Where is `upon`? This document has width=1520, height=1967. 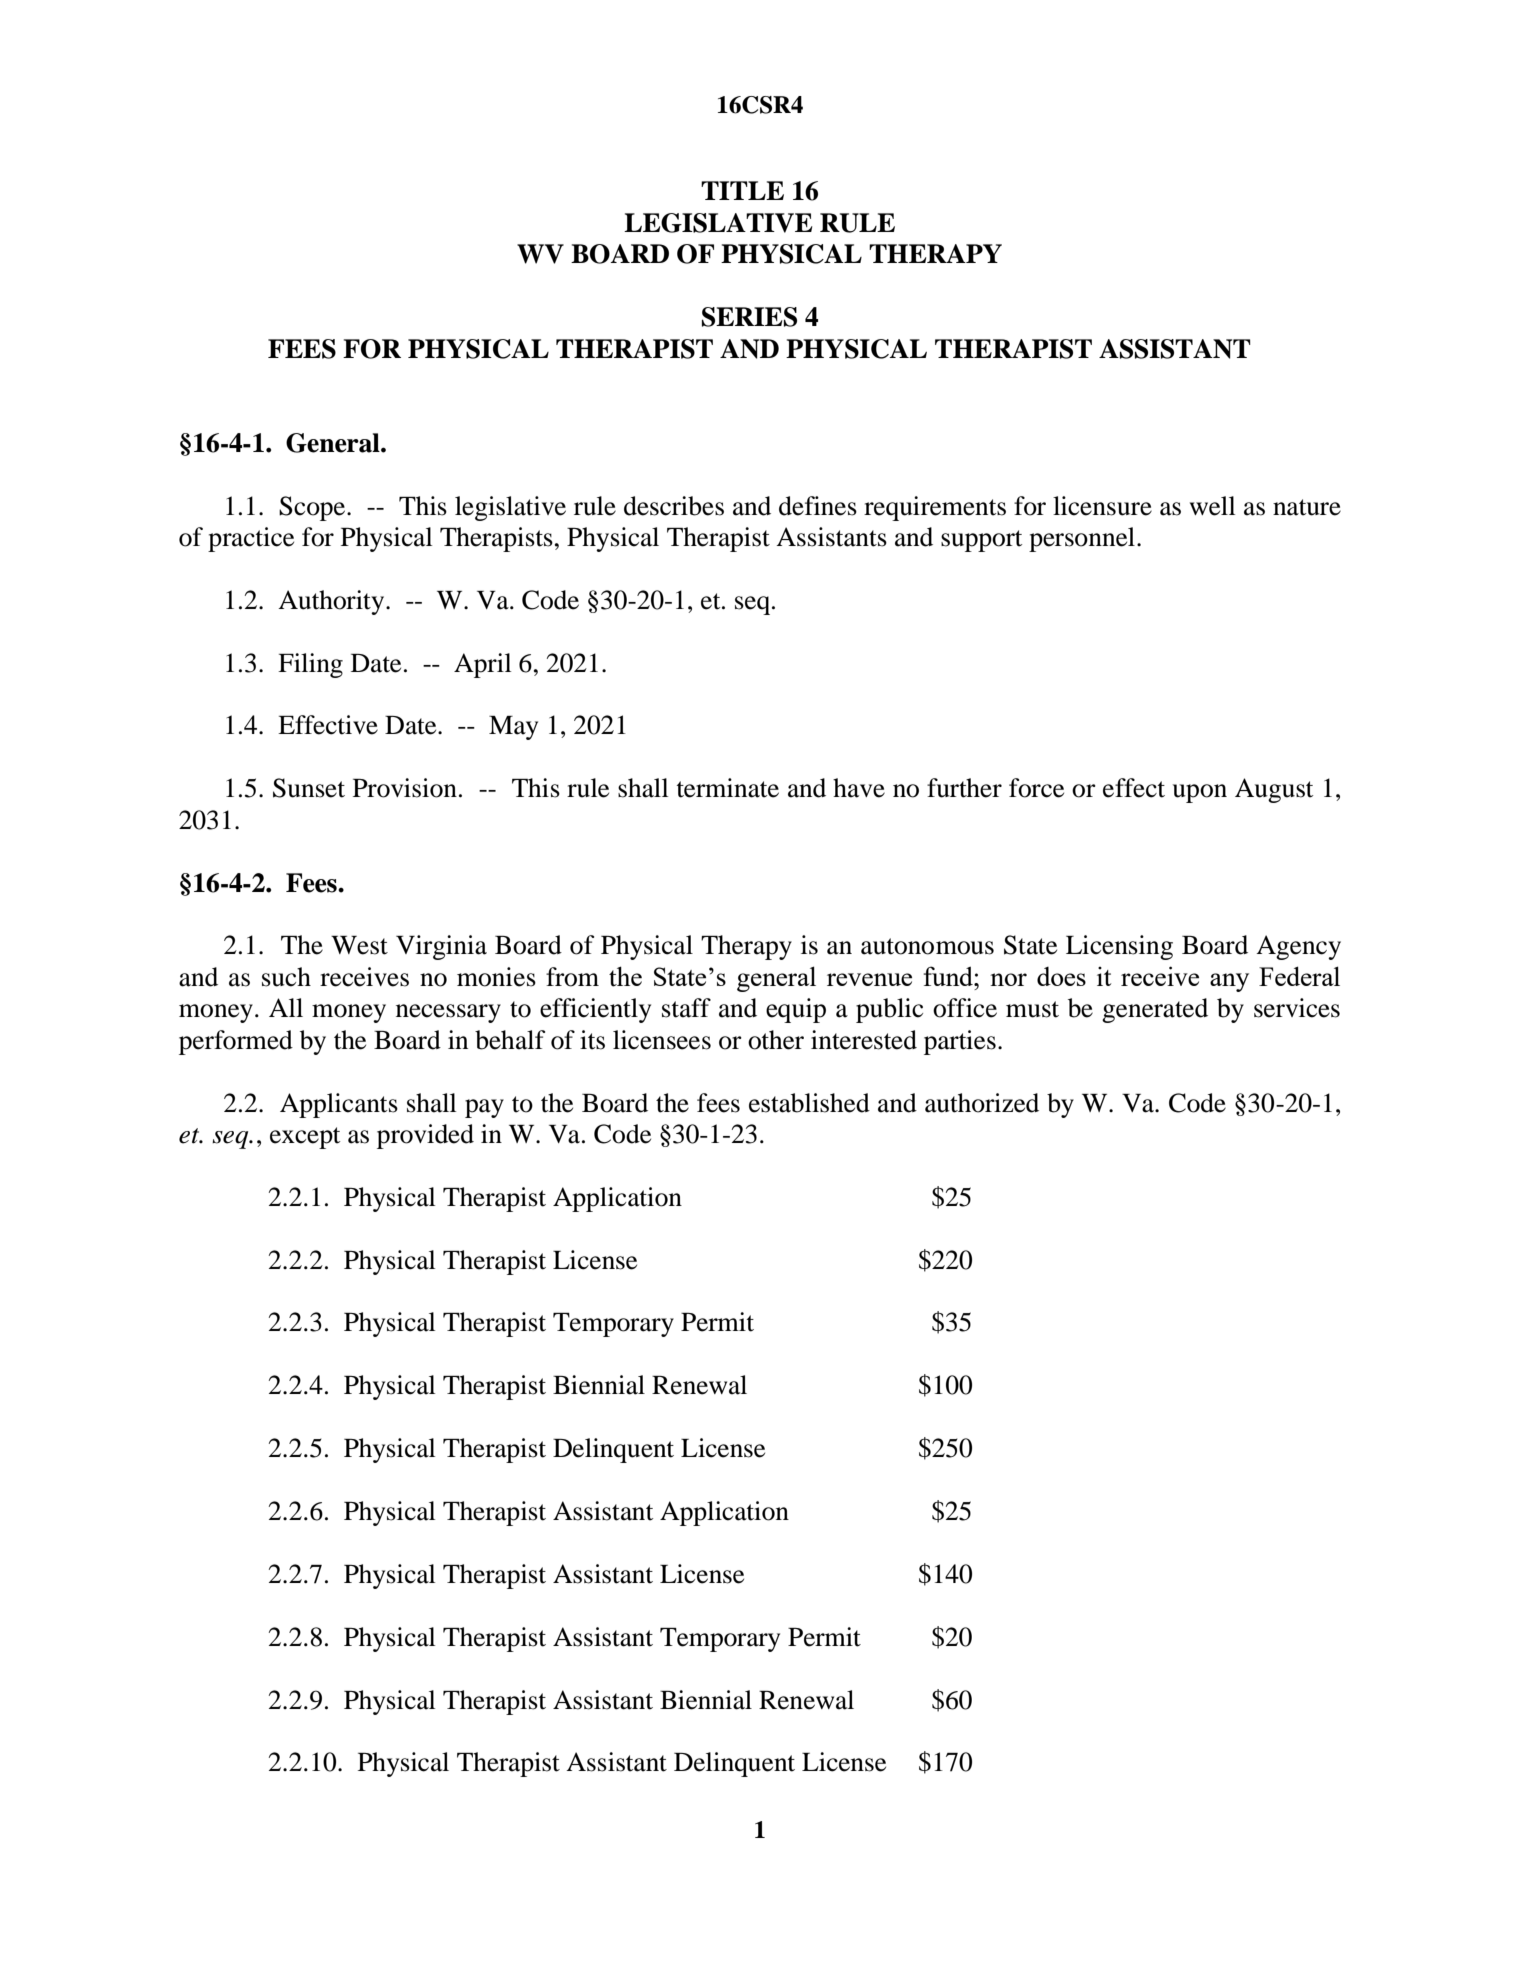
upon is located at coordinates (1200, 793).
